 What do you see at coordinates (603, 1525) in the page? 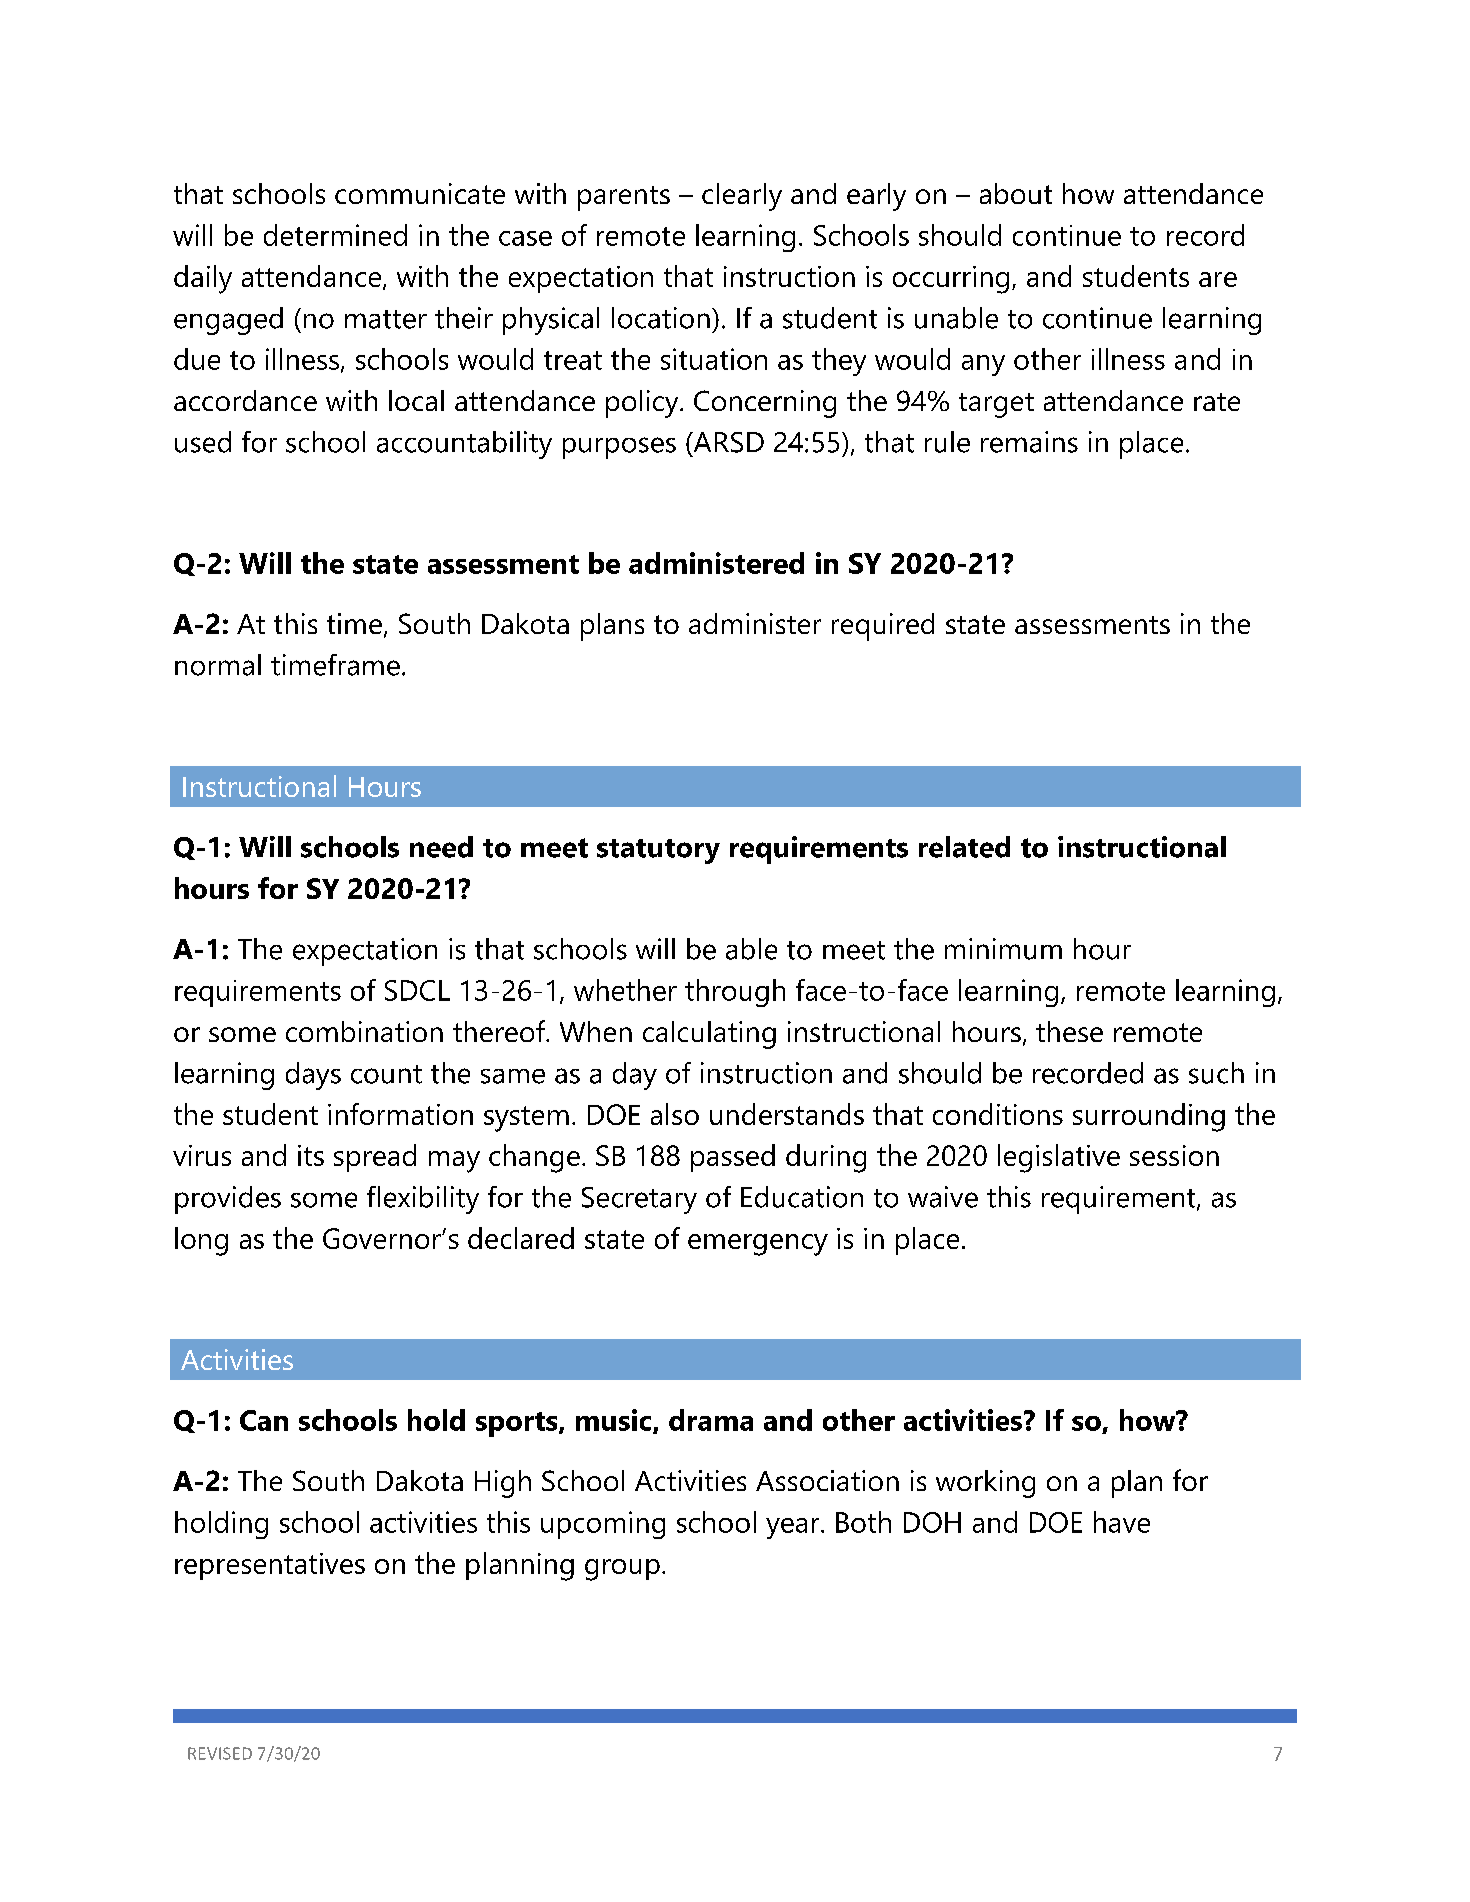
I see `upcoming` at bounding box center [603, 1525].
